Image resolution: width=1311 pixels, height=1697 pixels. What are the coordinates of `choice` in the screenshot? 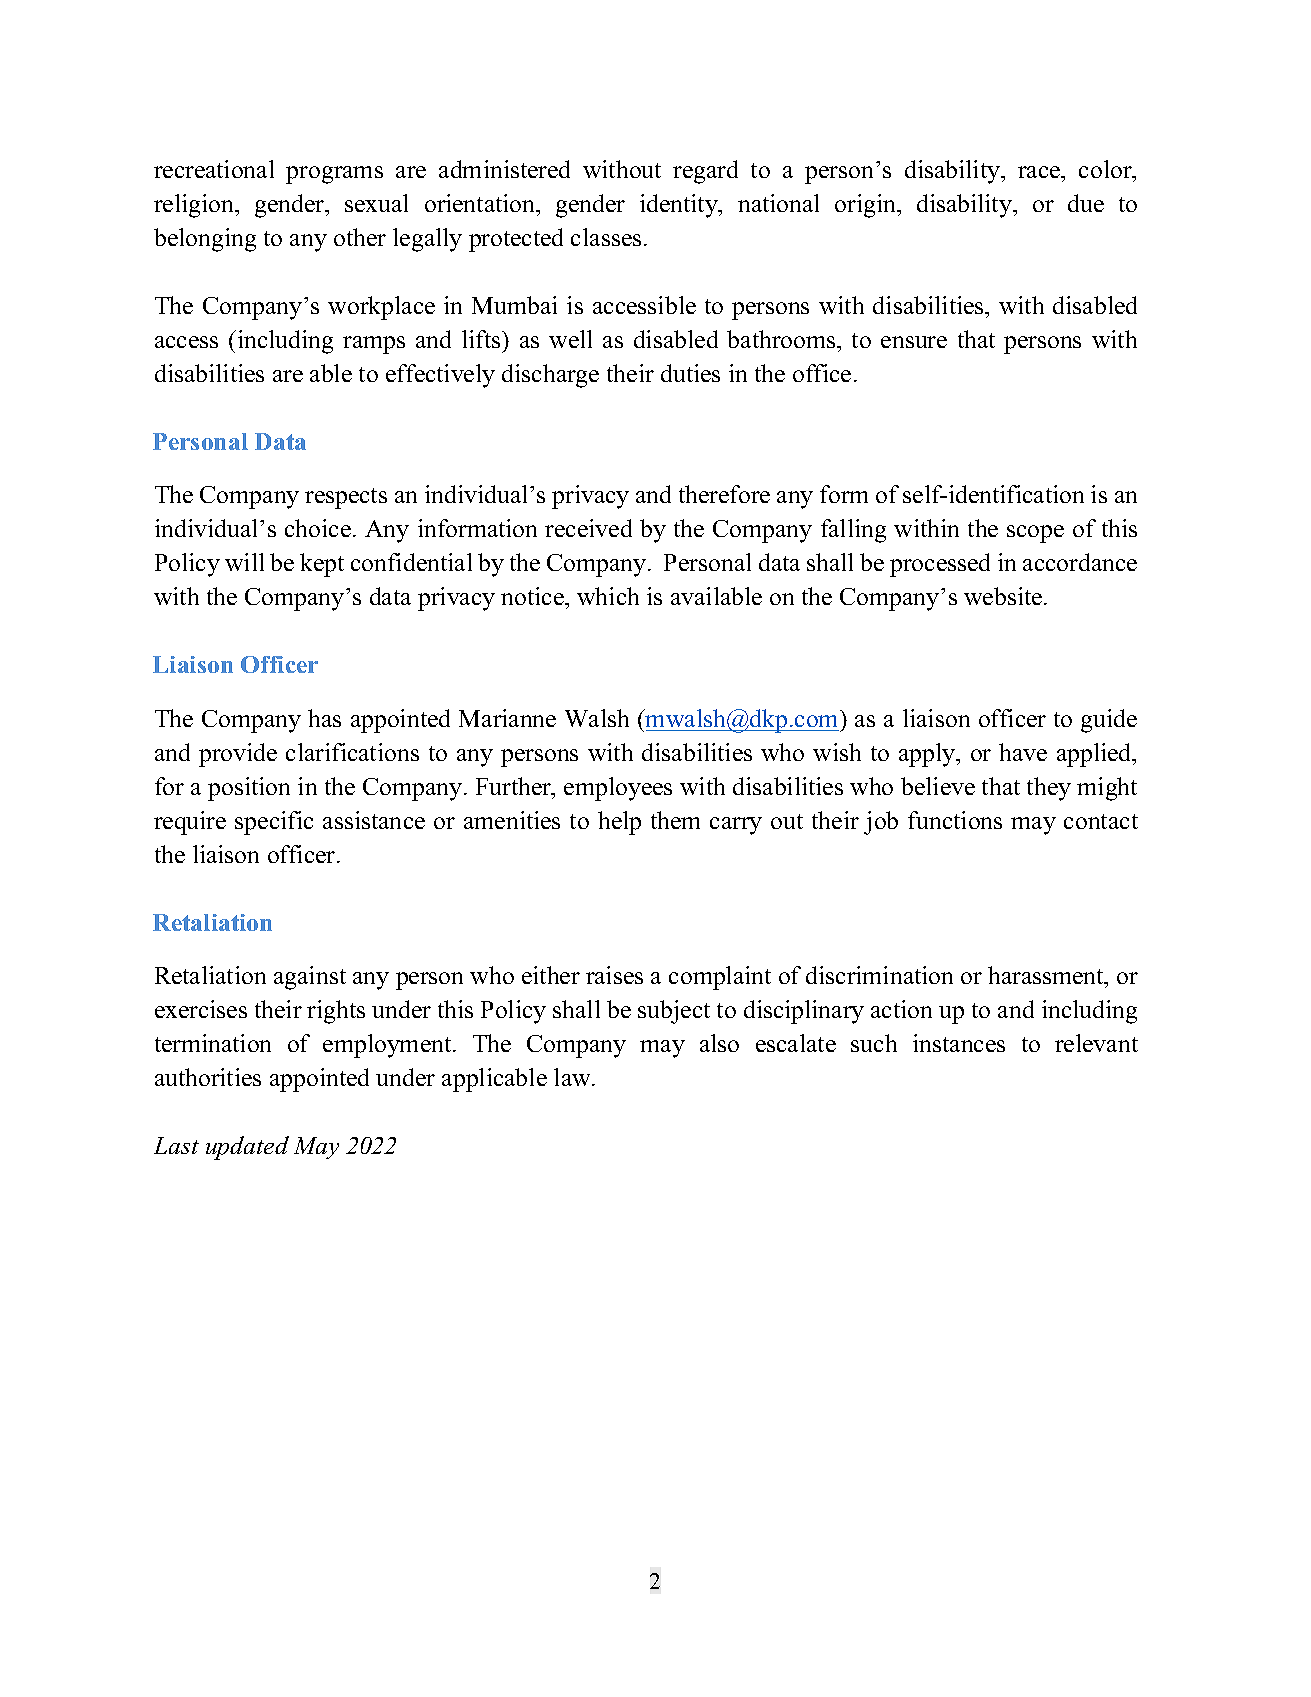 It's located at (318, 528).
